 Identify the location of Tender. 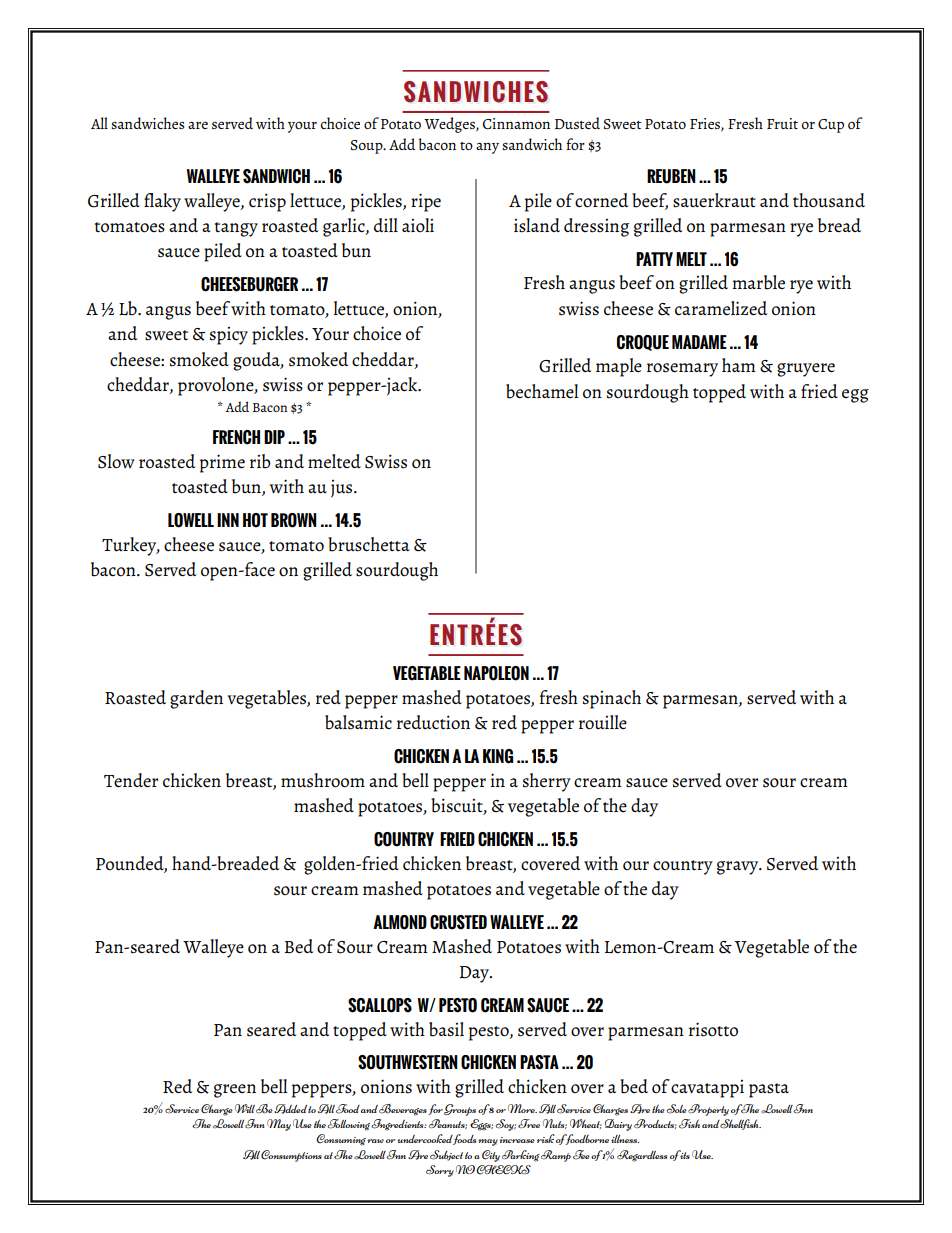
(131, 780).
